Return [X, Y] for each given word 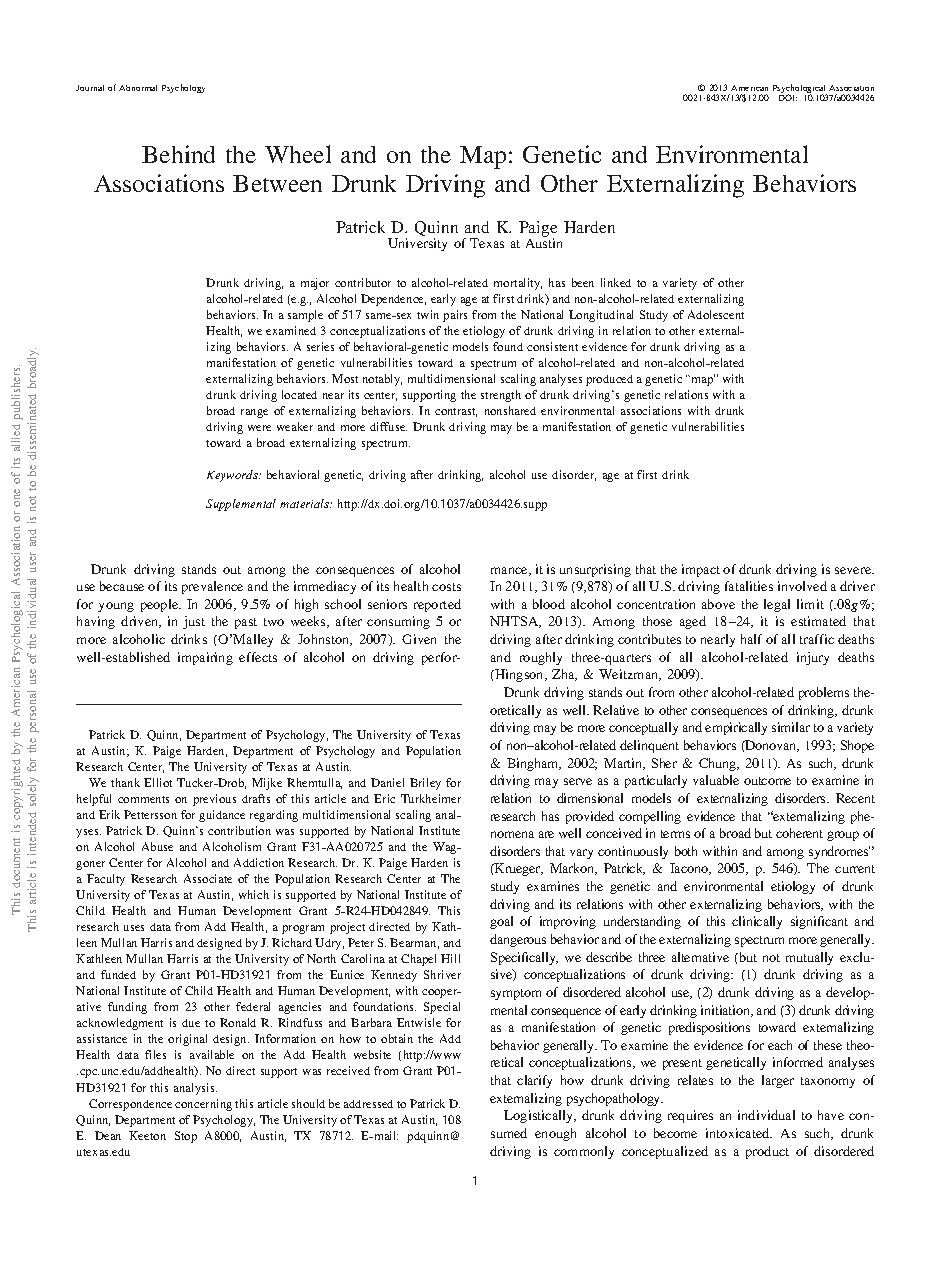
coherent [799, 833]
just [194, 622]
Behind [178, 154]
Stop [186, 1137]
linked [616, 282]
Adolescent [716, 314]
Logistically [540, 1116]
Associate [208, 878]
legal [777, 605]
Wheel [298, 154]
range [254, 413]
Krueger [518, 869]
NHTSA [515, 622]
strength [501, 396]
